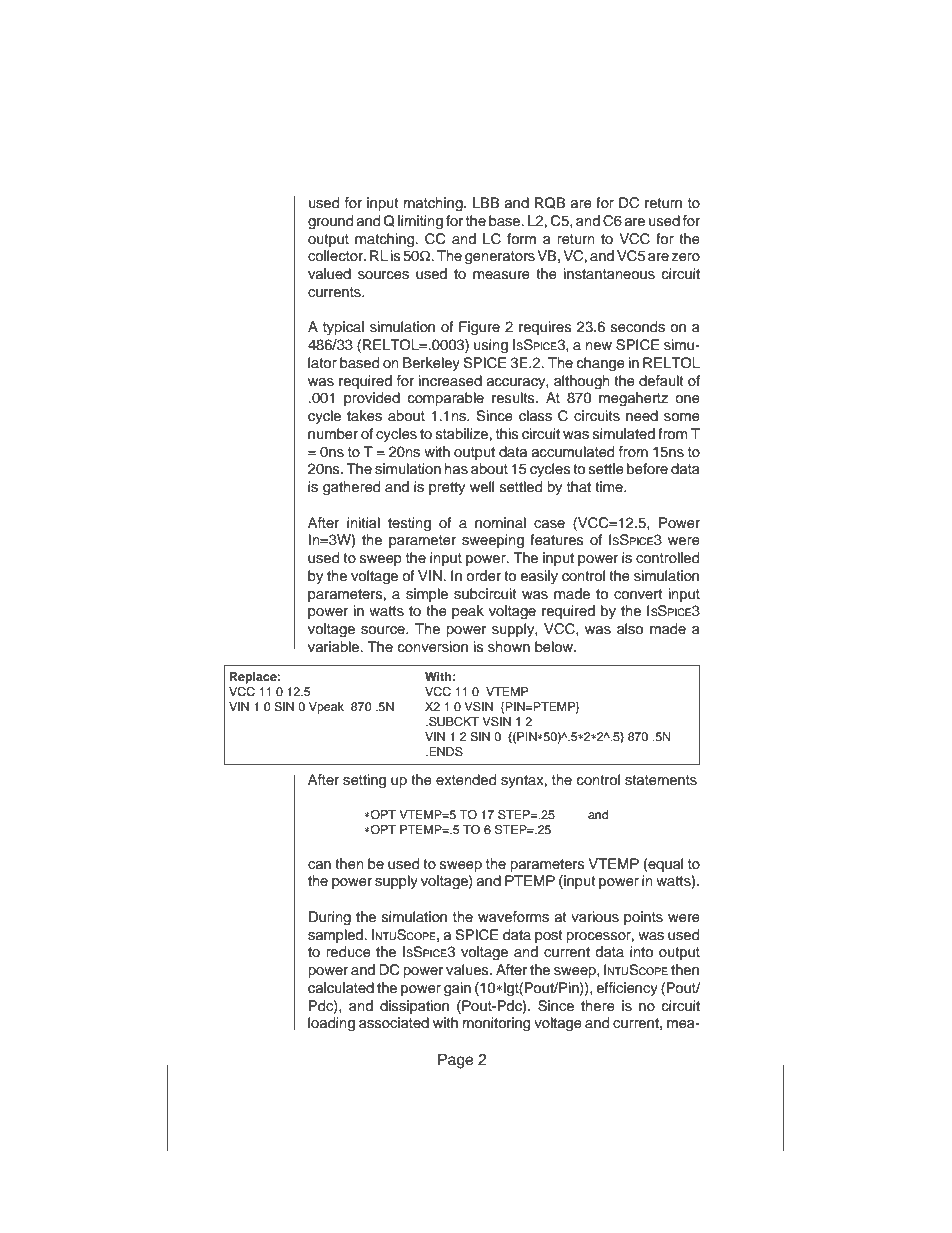 The width and height of the page is (952, 1233). What do you see at coordinates (319, 865) in the page?
I see `can` at bounding box center [319, 865].
